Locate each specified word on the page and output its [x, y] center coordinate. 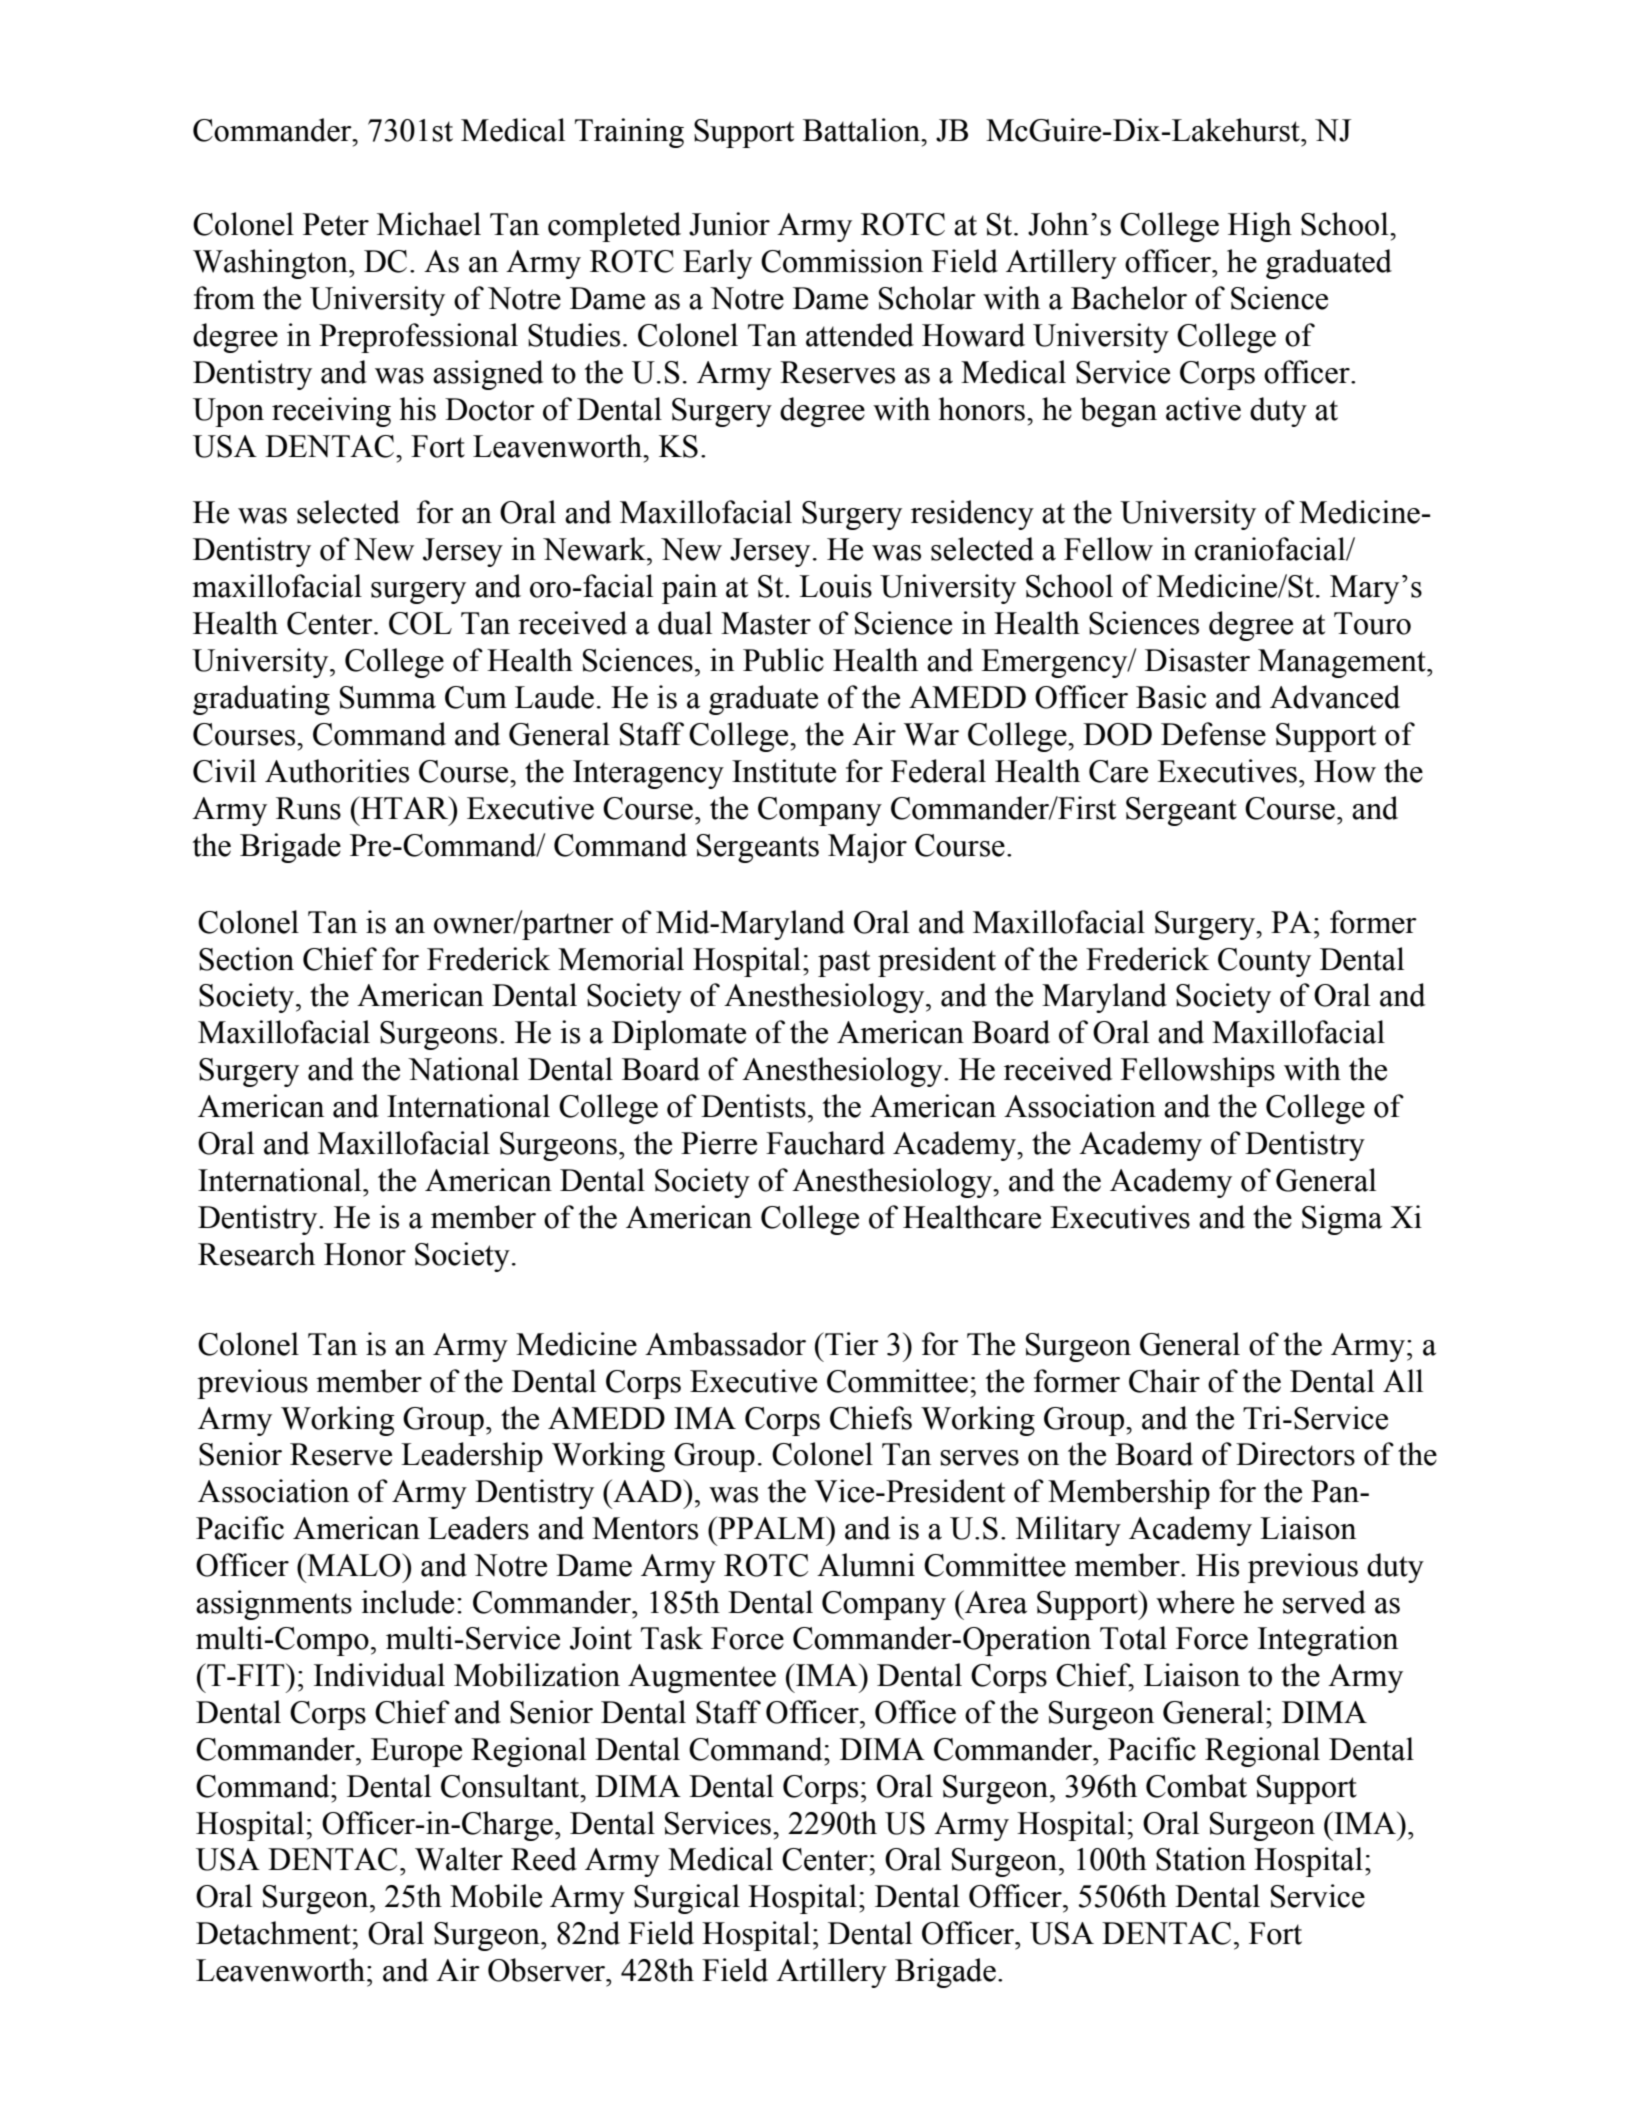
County [1264, 962]
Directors [1295, 1454]
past [844, 963]
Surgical [687, 1899]
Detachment [273, 1933]
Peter [336, 224]
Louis [835, 586]
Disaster [1197, 660]
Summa [388, 697]
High [1260, 227]
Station [1201, 1859]
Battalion [862, 130]
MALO [354, 1565]
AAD [647, 1490]
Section [246, 959]
